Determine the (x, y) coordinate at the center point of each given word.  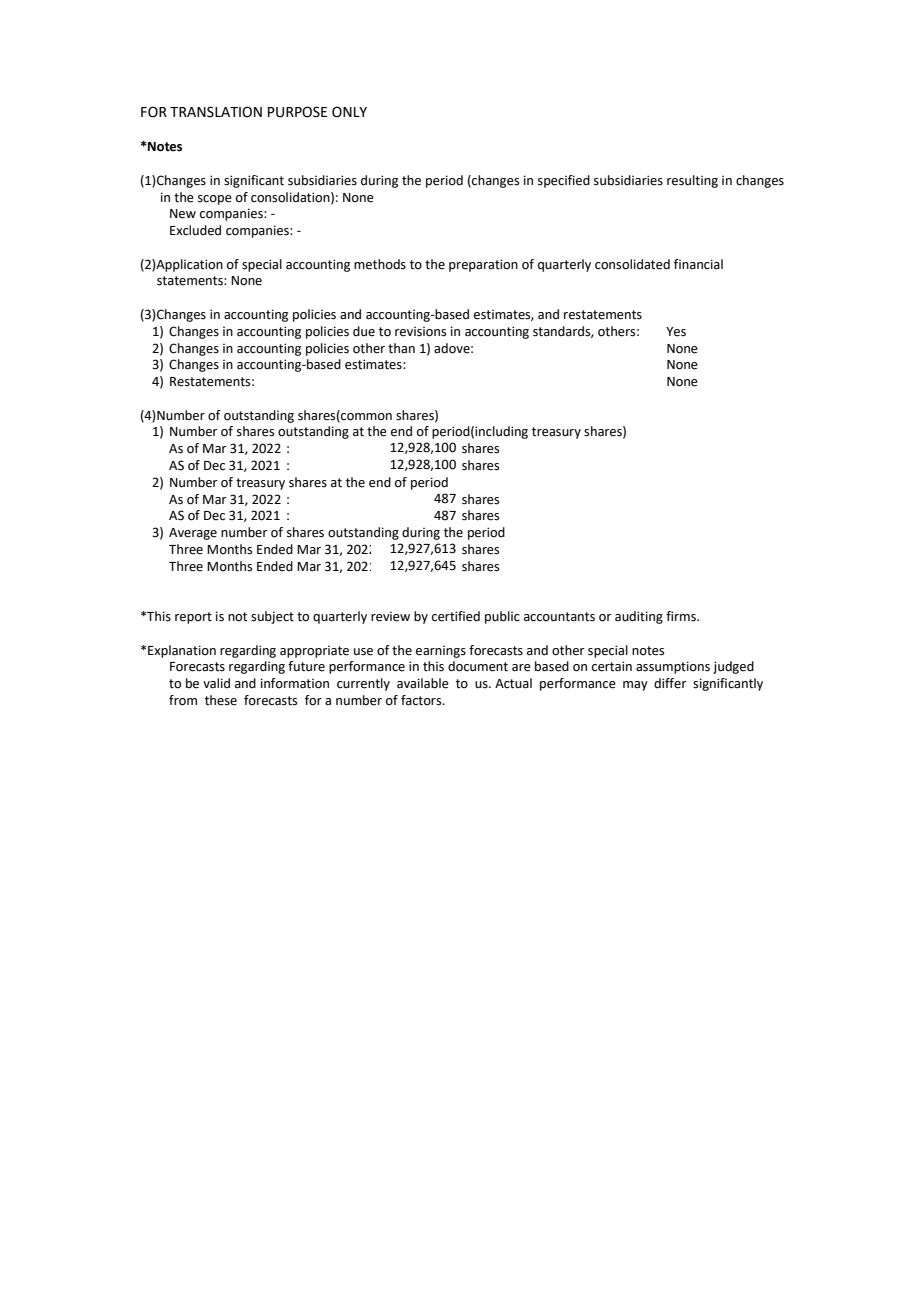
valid (216, 683)
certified (456, 616)
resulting (692, 181)
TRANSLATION (216, 112)
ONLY (349, 112)
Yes (676, 332)
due (364, 331)
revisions (420, 332)
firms (682, 616)
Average (193, 534)
